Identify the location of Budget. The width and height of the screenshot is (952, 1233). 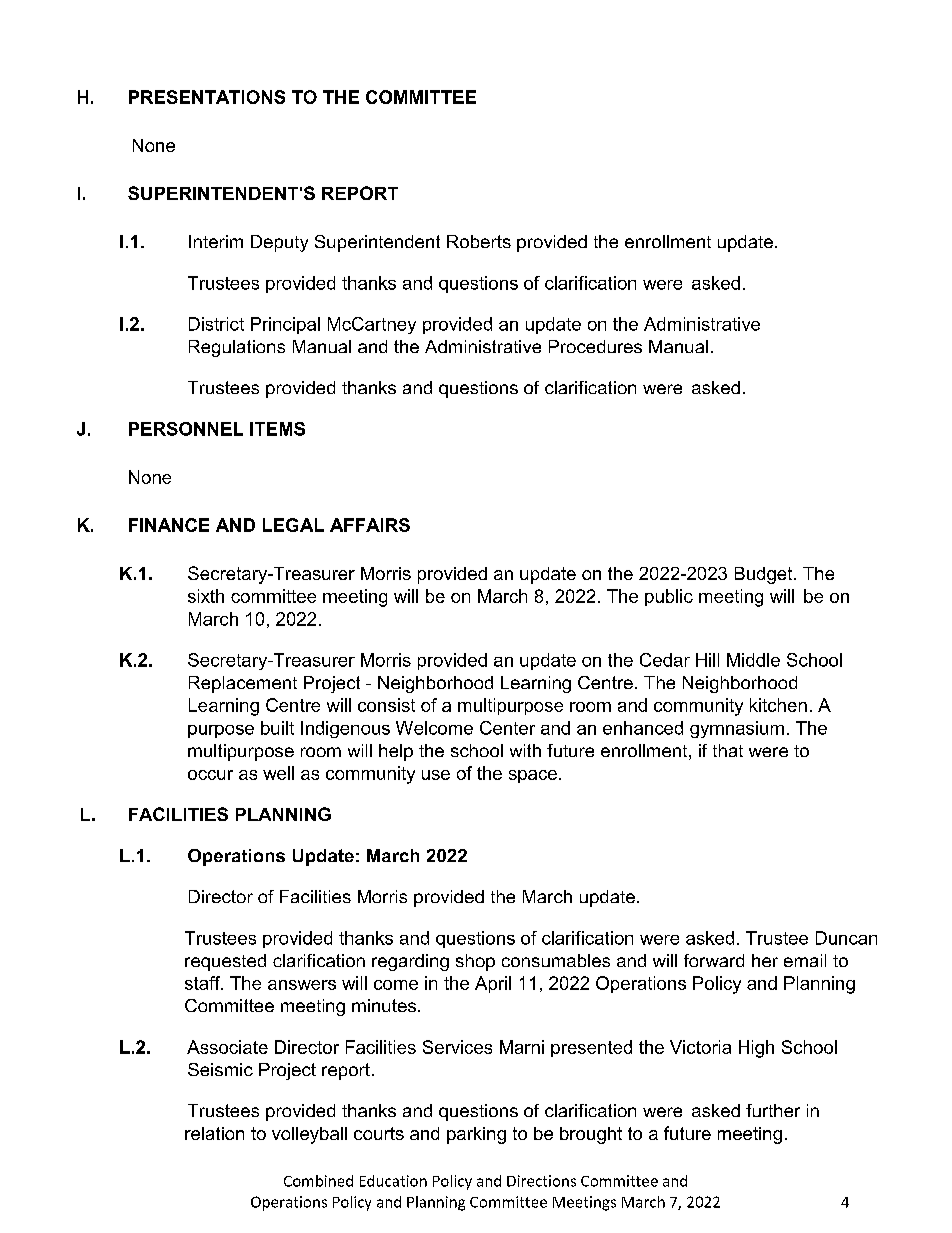
(765, 575).
